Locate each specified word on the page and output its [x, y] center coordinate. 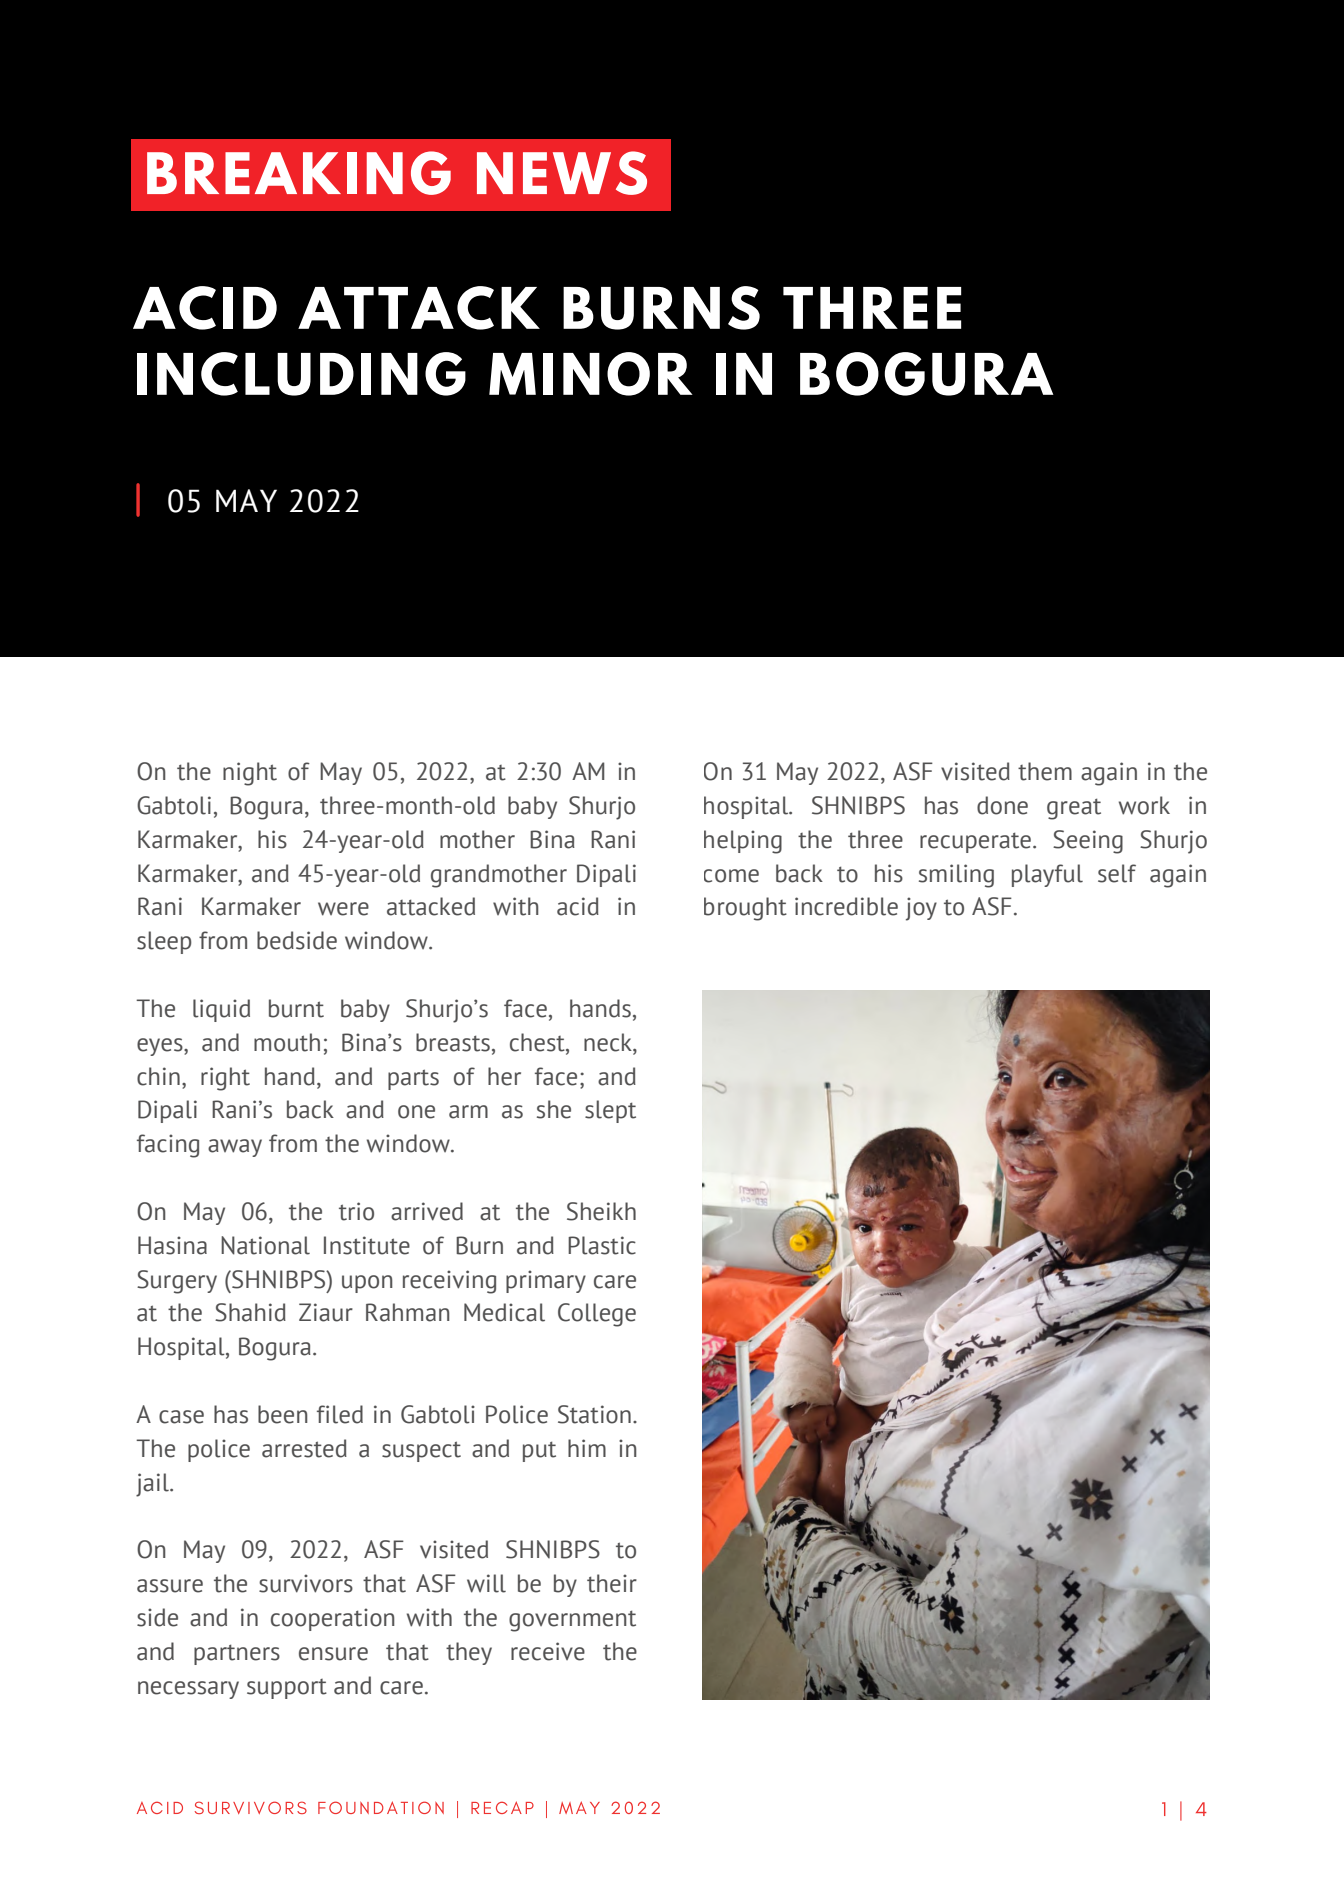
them [1045, 771]
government [572, 1621]
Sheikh [601, 1211]
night [250, 774]
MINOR [591, 374]
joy [921, 909]
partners [237, 1654]
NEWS [562, 173]
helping [743, 842]
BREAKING [299, 173]
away [235, 1148]
